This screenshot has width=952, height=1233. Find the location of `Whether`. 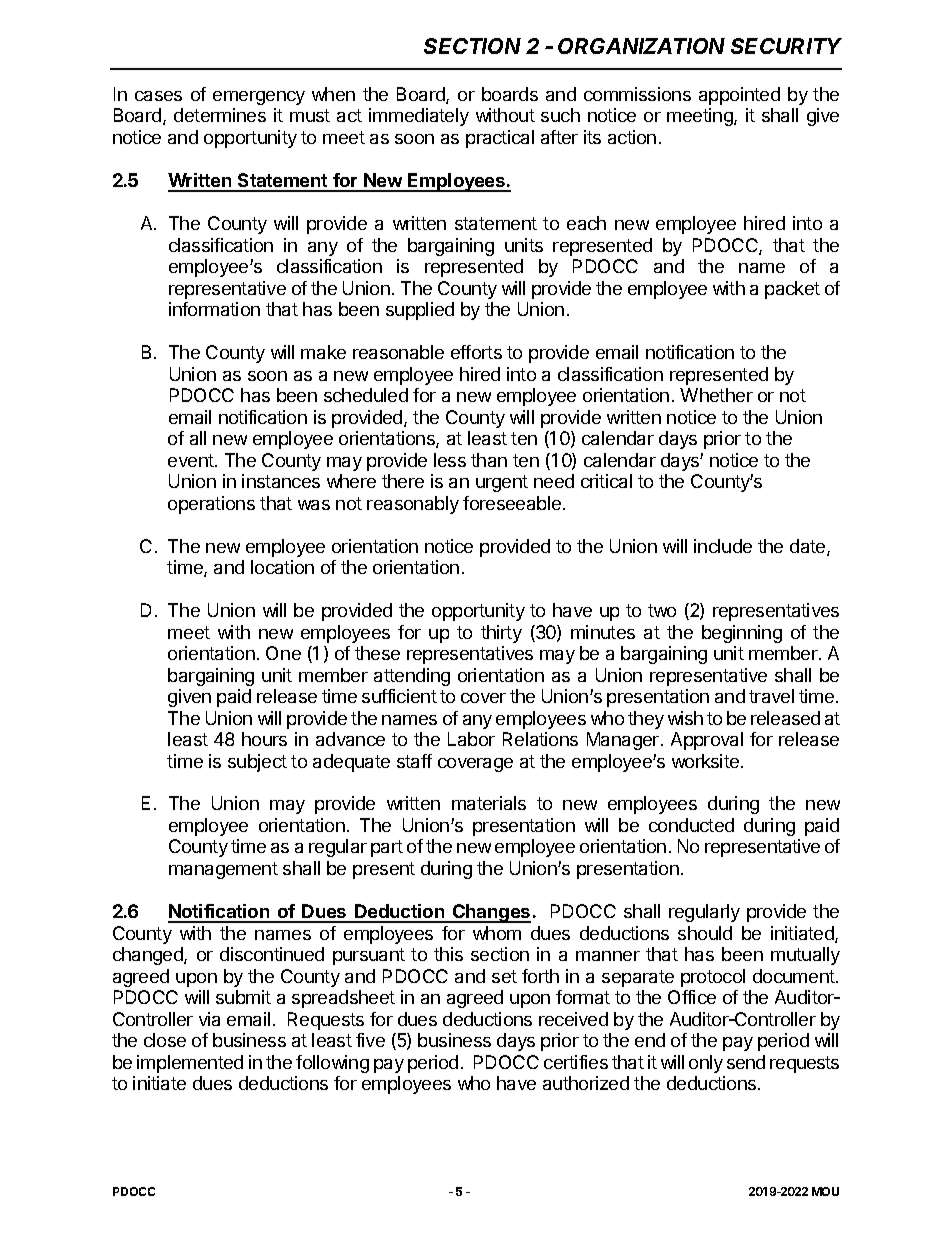

Whether is located at coordinates (716, 395).
